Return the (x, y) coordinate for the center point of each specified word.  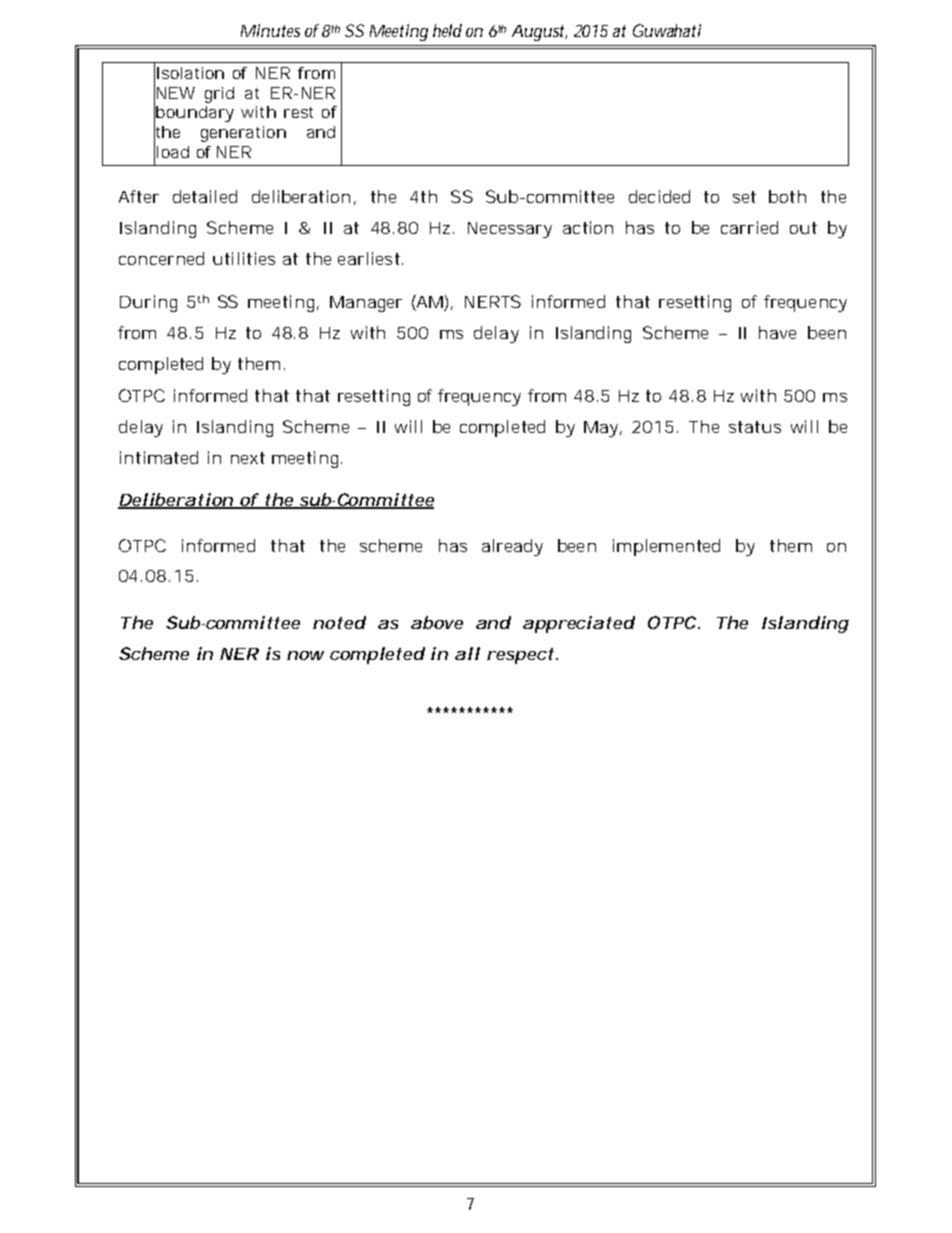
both (787, 196)
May (602, 429)
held (447, 30)
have (777, 332)
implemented (666, 547)
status (755, 427)
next (248, 458)
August (539, 33)
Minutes (270, 30)
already (512, 547)
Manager (366, 304)
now (305, 655)
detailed (205, 196)
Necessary (510, 230)
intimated (159, 457)
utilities (244, 258)
